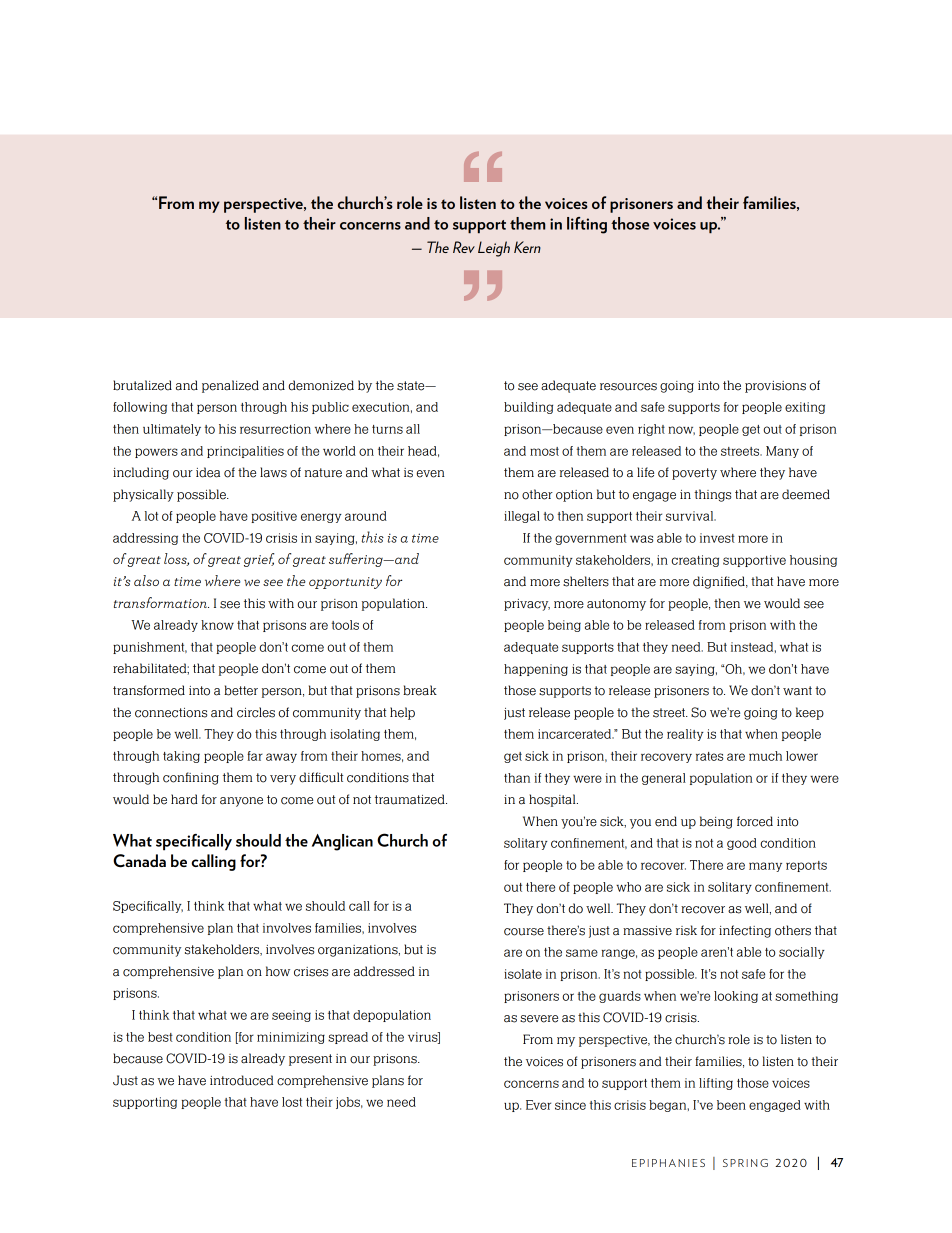 The height and width of the screenshot is (1233, 952). What do you see at coordinates (731, 1105) in the screenshot?
I see `been` at bounding box center [731, 1105].
